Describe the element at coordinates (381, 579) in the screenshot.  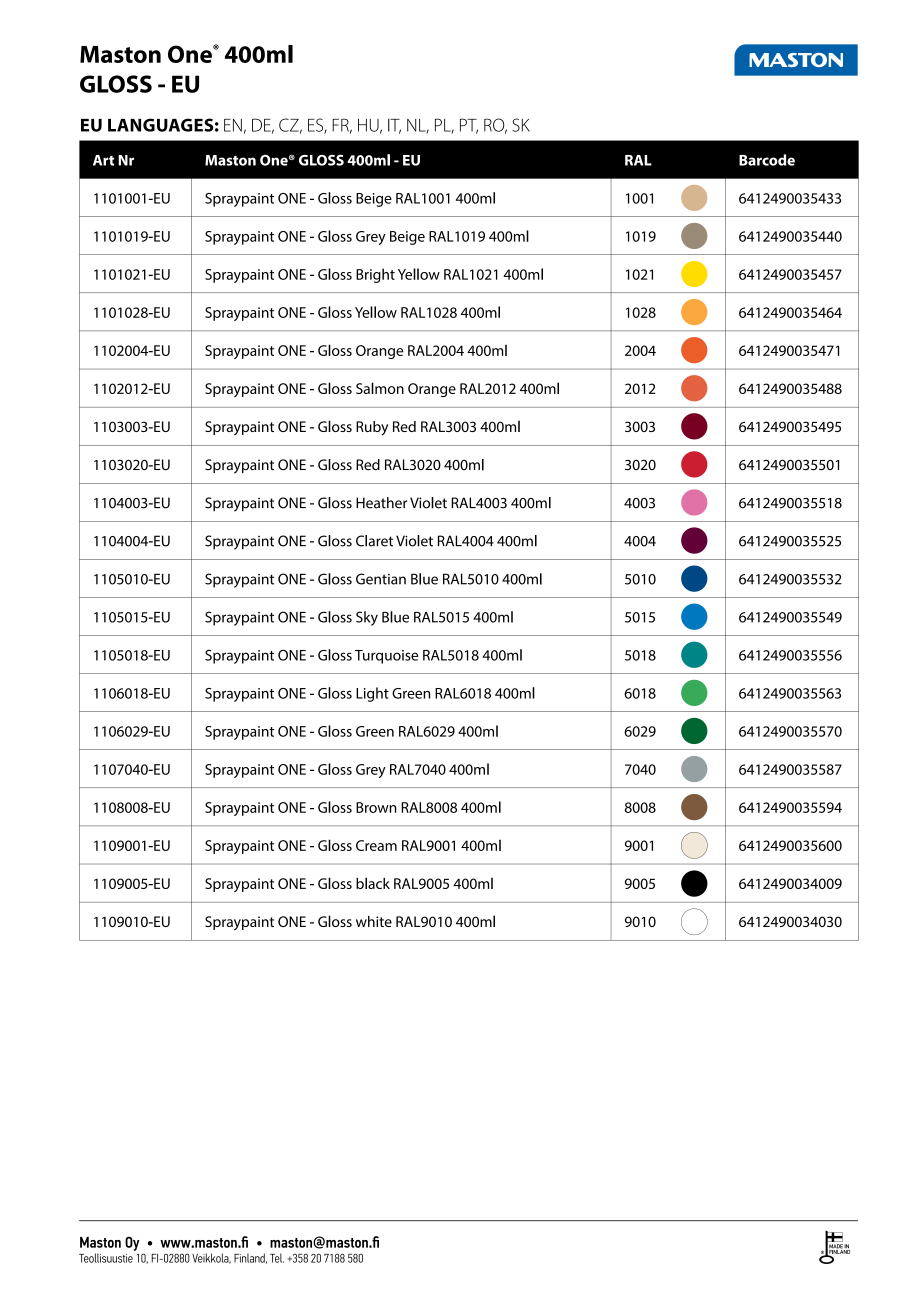
I see `Gentian` at that location.
